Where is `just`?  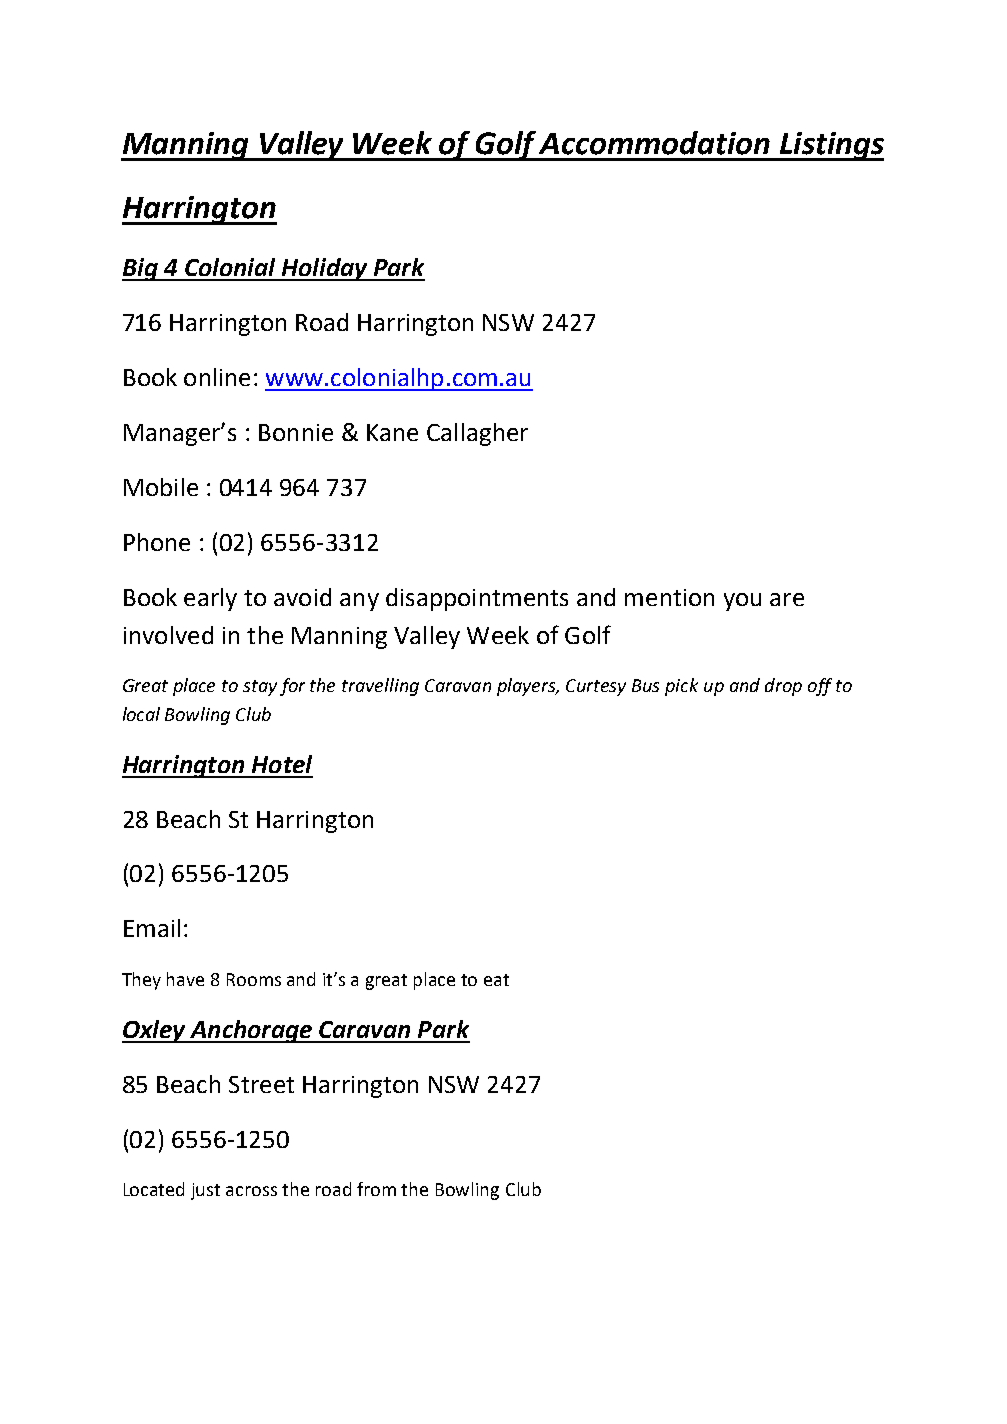 just is located at coordinates (205, 1191).
